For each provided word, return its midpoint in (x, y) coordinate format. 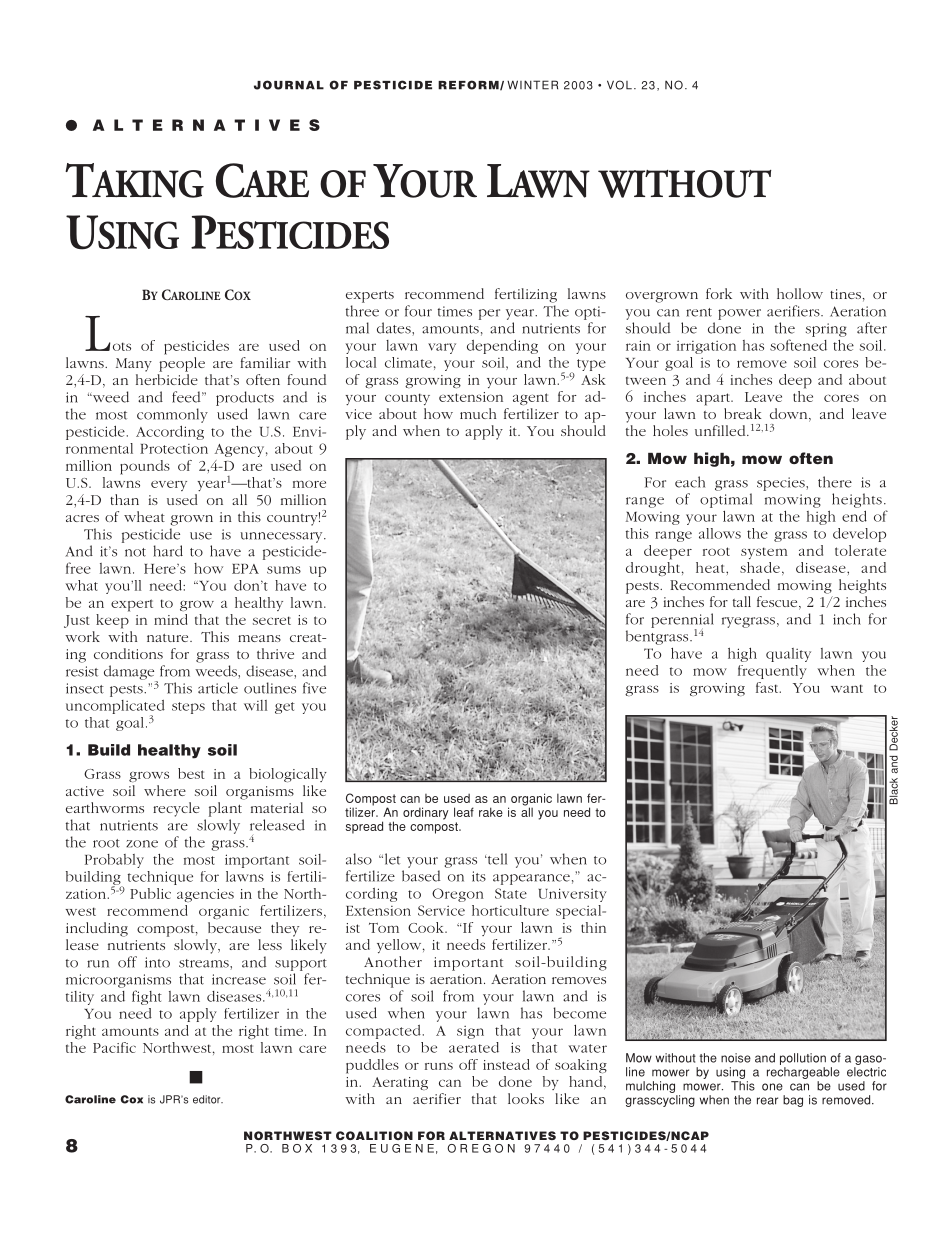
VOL (619, 85)
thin (593, 927)
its (479, 876)
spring (826, 330)
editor (208, 1099)
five (314, 688)
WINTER (532, 85)
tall (742, 601)
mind (171, 619)
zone (142, 844)
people (182, 364)
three (362, 311)
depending (502, 347)
